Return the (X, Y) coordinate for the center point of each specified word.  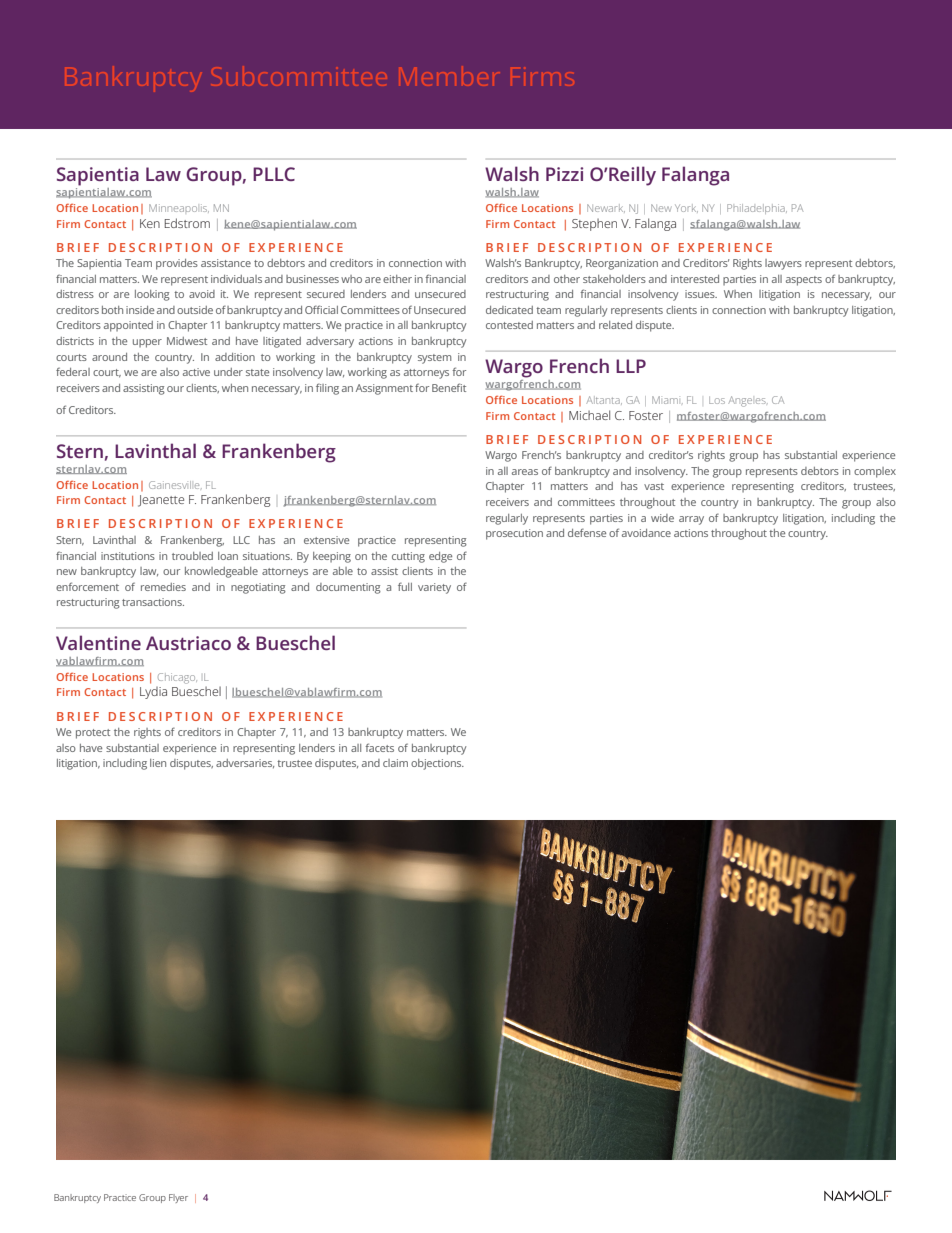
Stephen (594, 225)
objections (437, 764)
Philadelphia (757, 209)
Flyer (178, 1198)
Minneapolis (179, 208)
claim (395, 763)
